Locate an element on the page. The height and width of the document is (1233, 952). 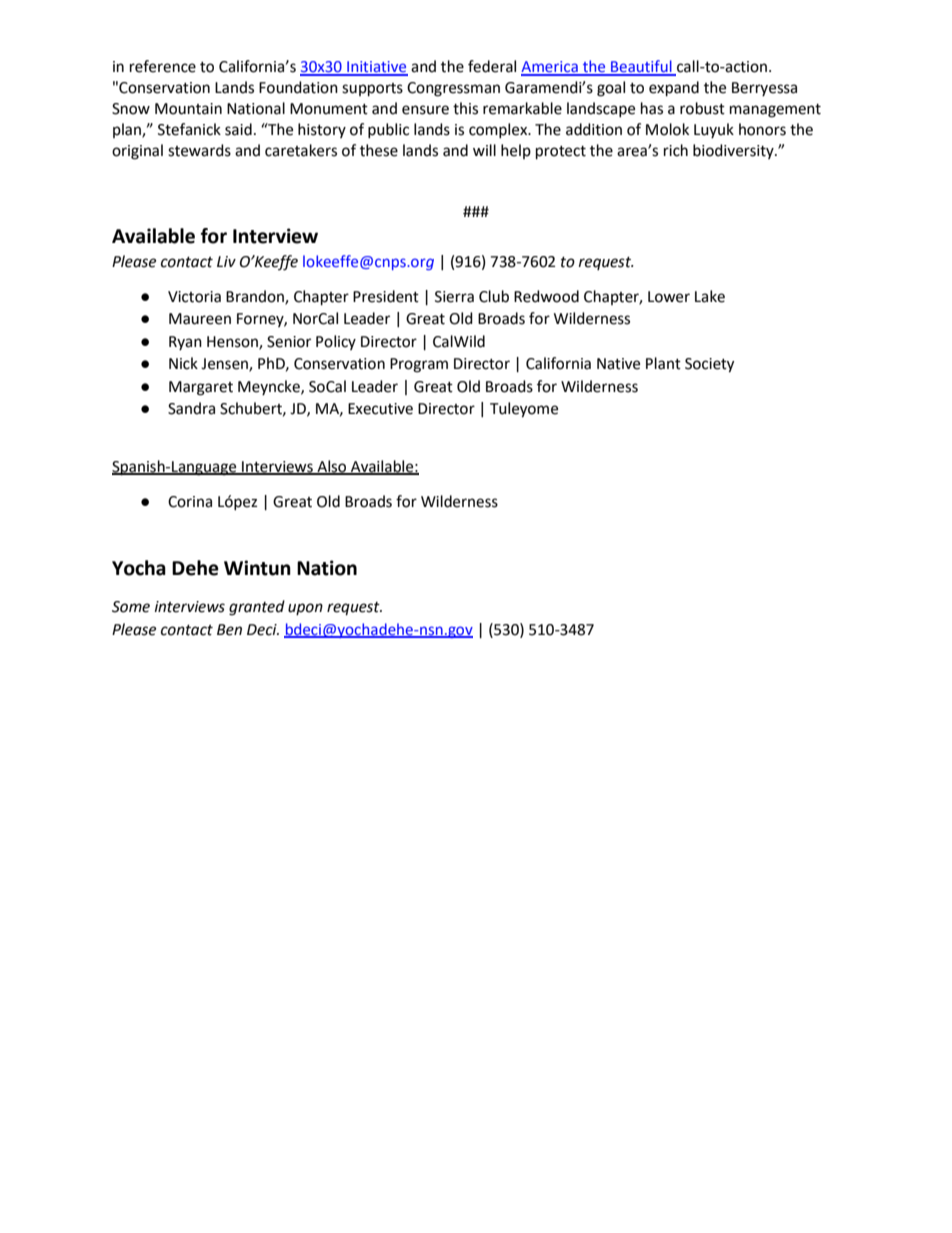
Ryan is located at coordinates (185, 343).
